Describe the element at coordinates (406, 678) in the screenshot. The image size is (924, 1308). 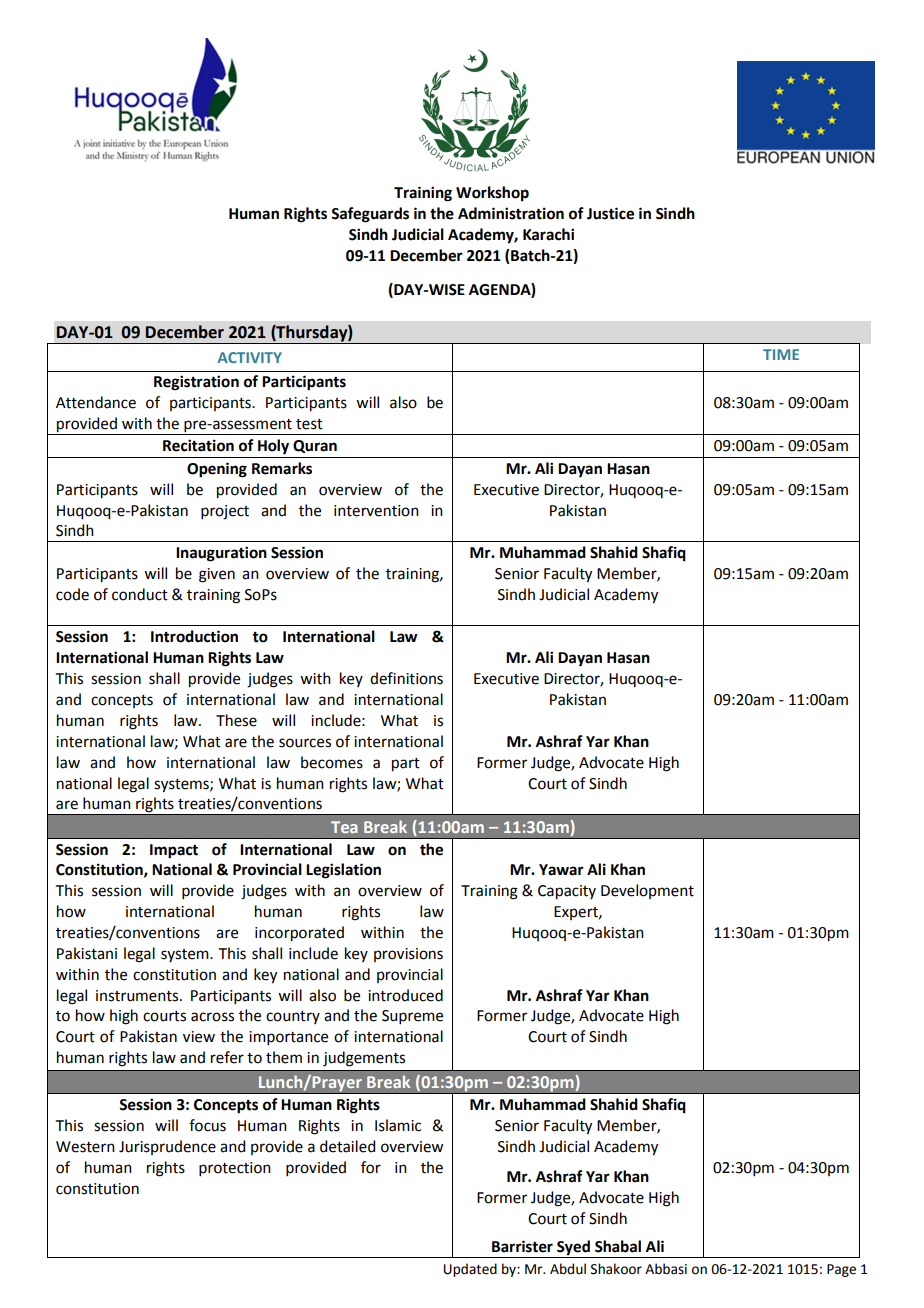
I see `definitions` at that location.
